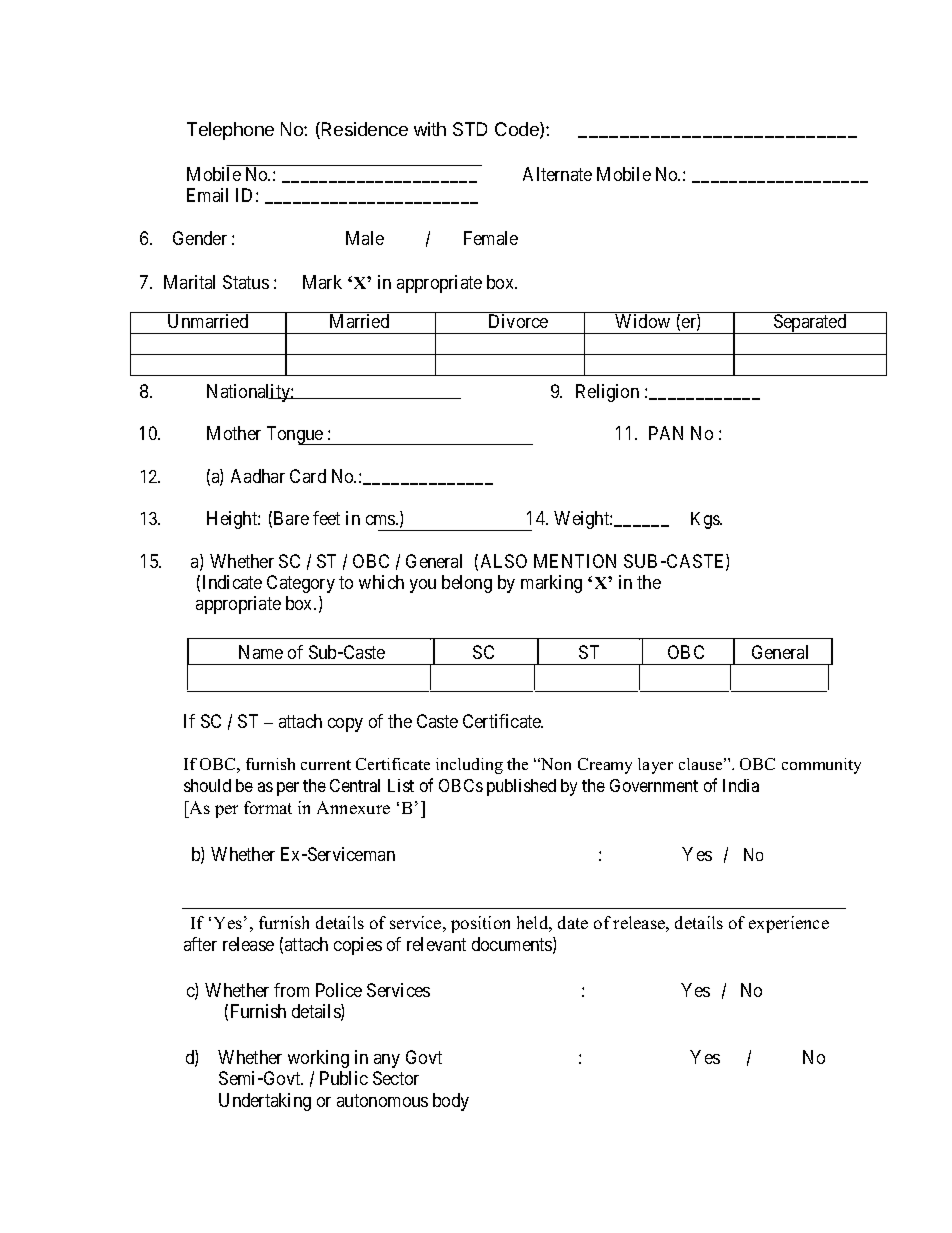  What do you see at coordinates (557, 174) in the image?
I see `Alternate` at bounding box center [557, 174].
